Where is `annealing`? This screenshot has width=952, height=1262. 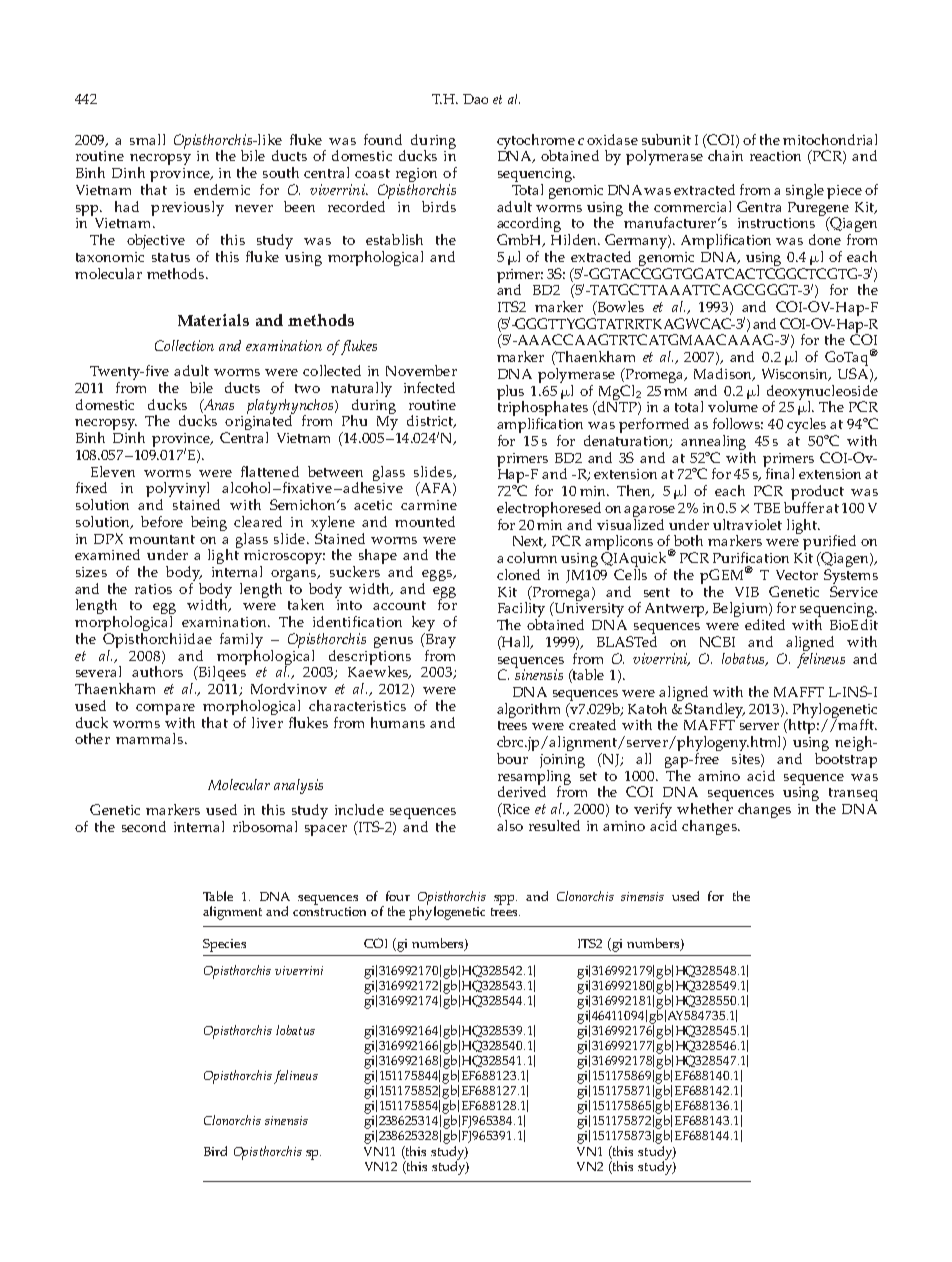
annealing is located at coordinates (715, 444).
